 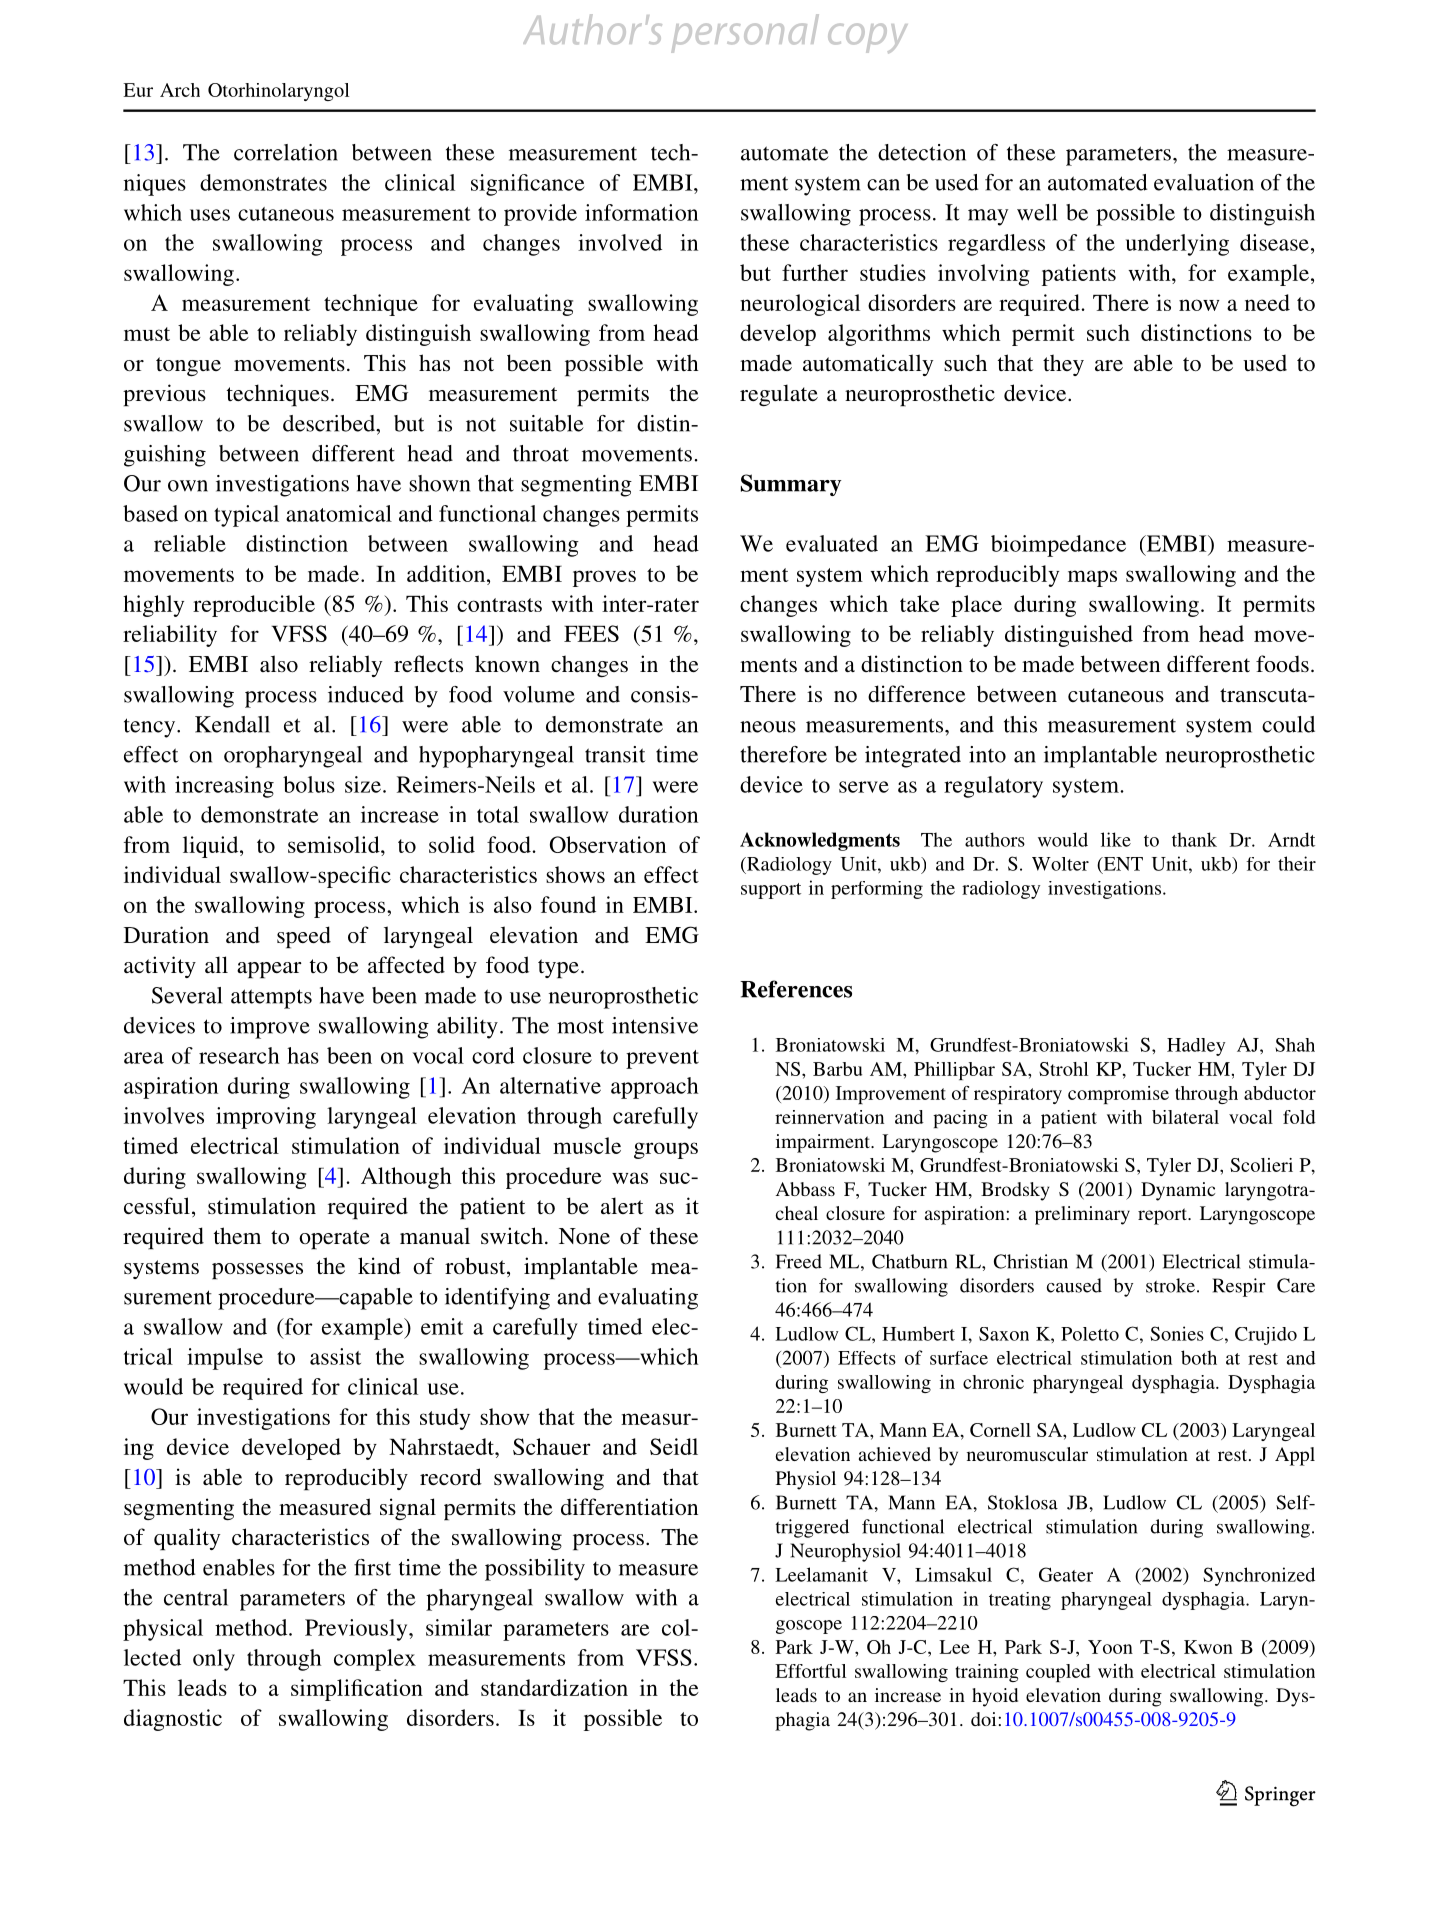 I want to click on thank, so click(x=1194, y=839).
